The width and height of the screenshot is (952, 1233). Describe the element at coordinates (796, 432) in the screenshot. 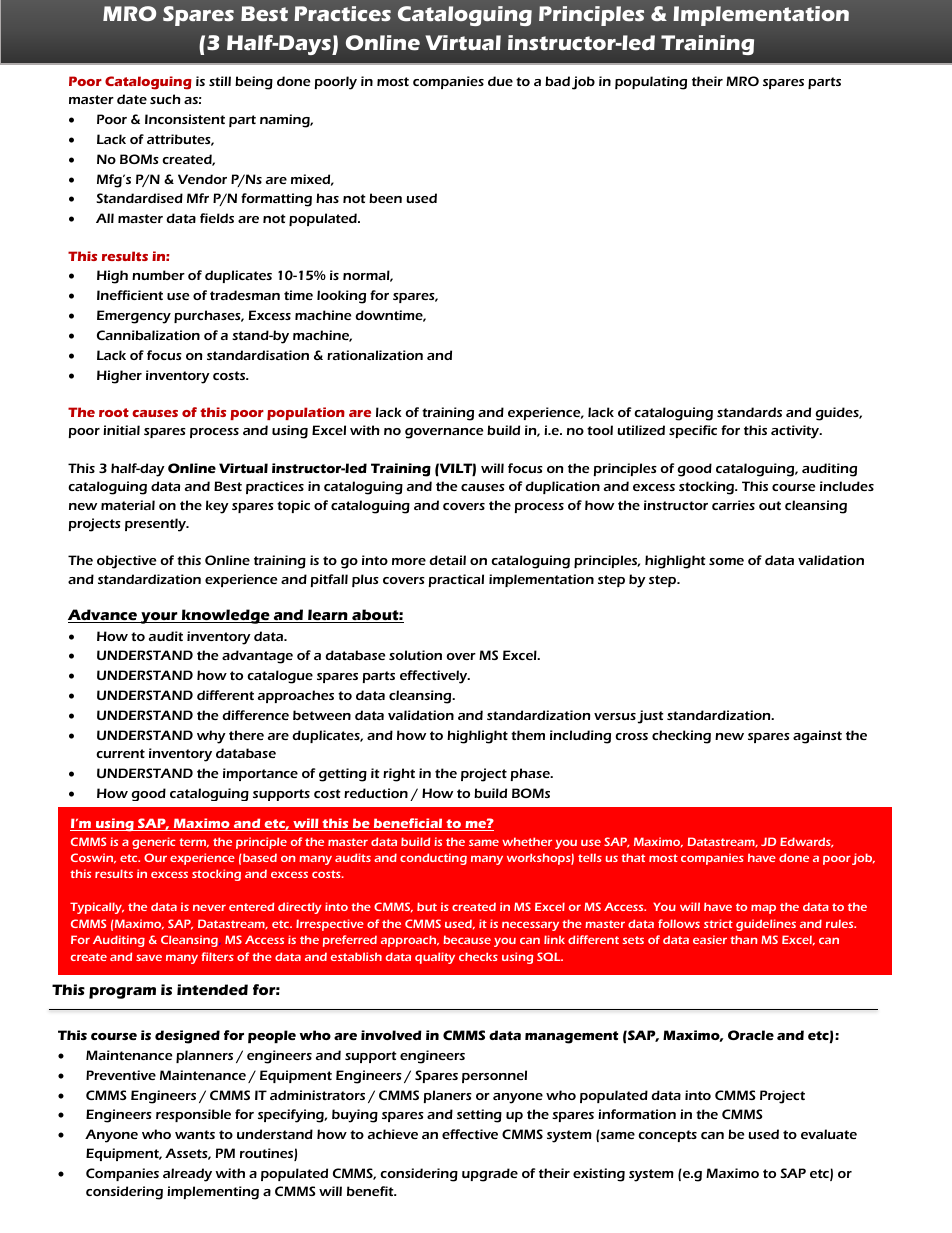

I see `activity` at that location.
